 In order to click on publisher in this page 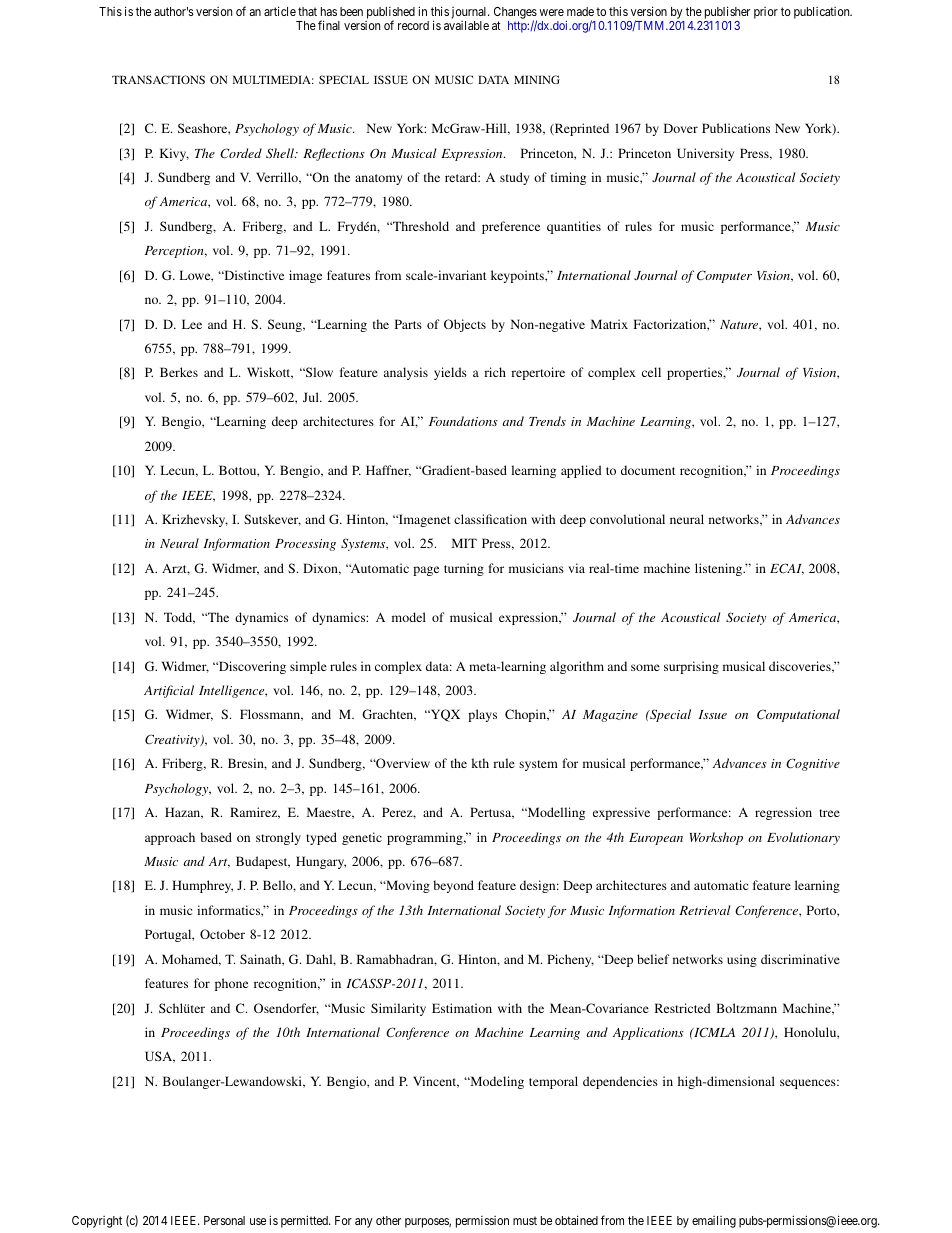, I will do `click(727, 12)`.
